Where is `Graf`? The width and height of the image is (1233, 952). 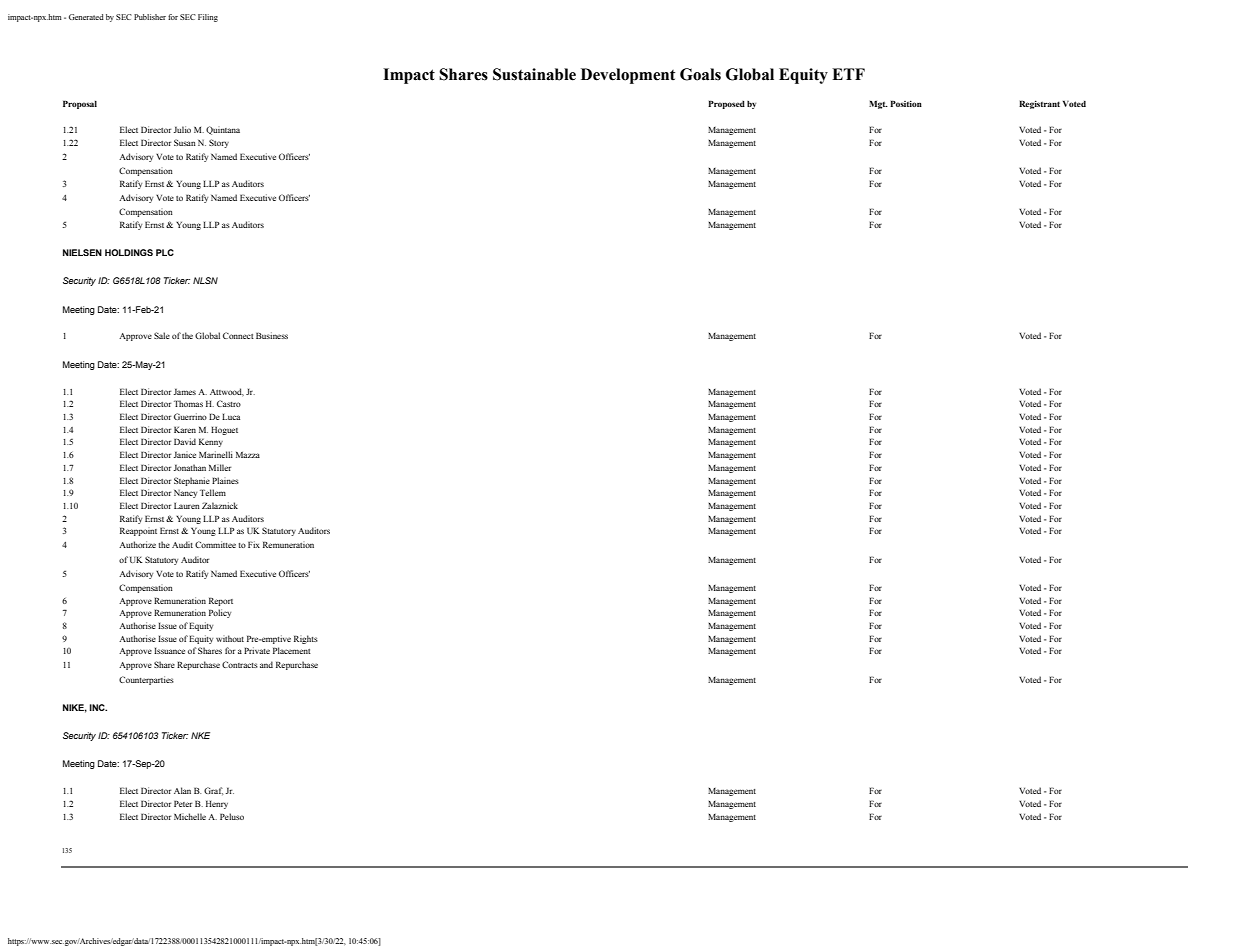
Graf is located at coordinates (213, 791).
